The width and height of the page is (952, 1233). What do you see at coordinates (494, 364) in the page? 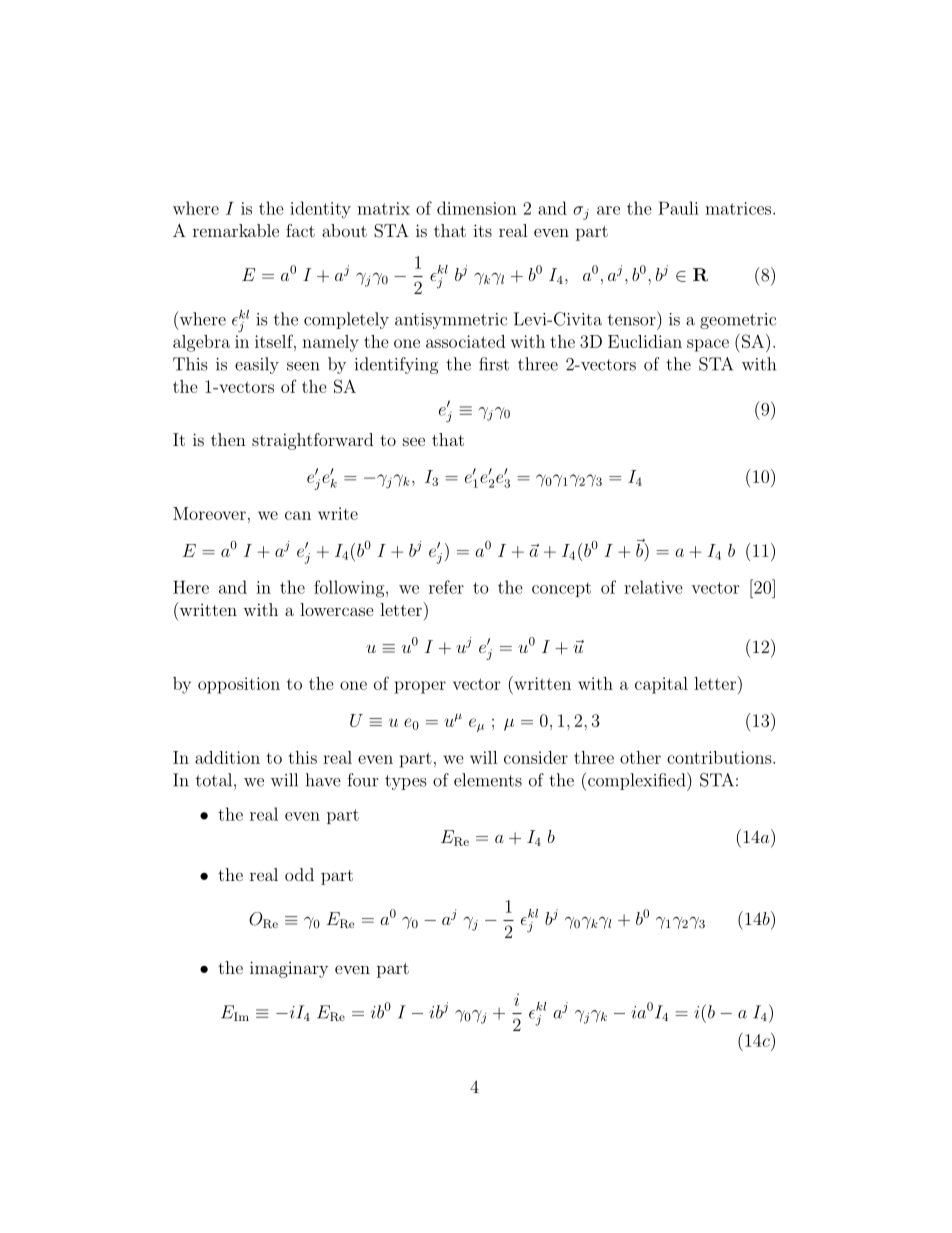
I see `first` at bounding box center [494, 364].
